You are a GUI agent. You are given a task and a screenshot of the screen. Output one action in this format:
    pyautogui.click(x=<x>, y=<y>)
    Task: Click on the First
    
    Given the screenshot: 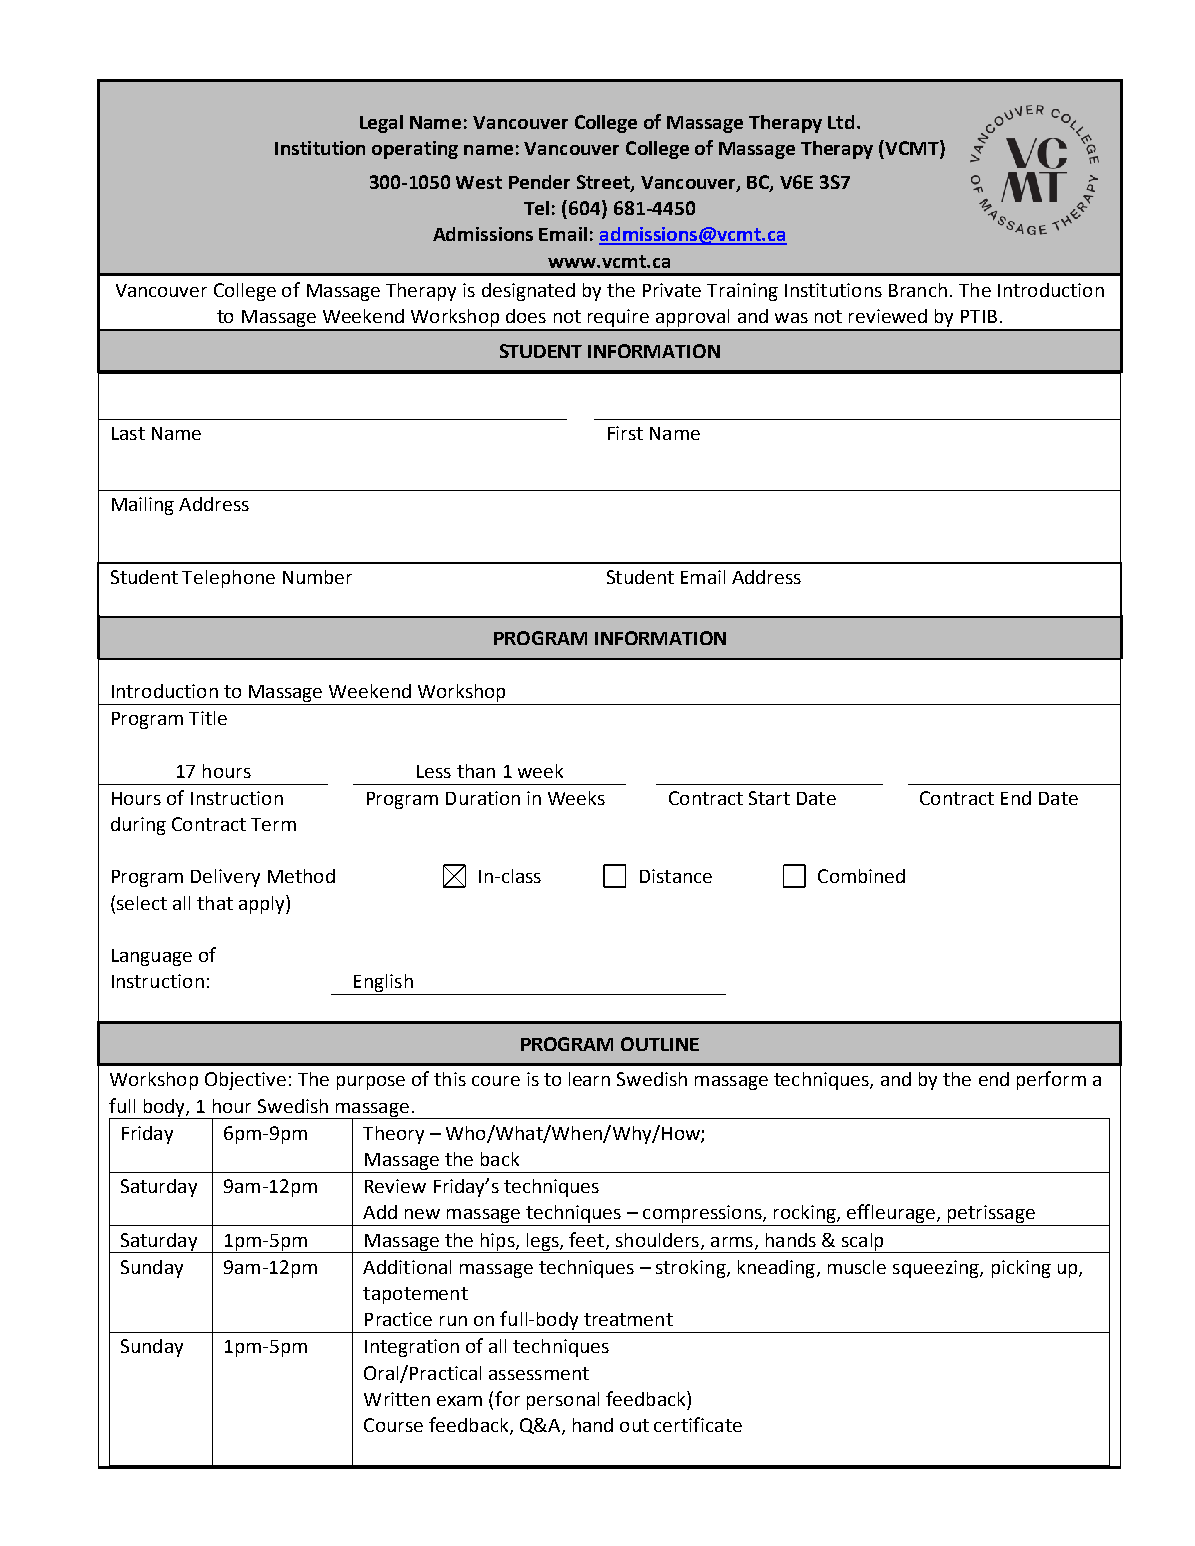 What is the action you would take?
    pyautogui.click(x=625, y=433)
